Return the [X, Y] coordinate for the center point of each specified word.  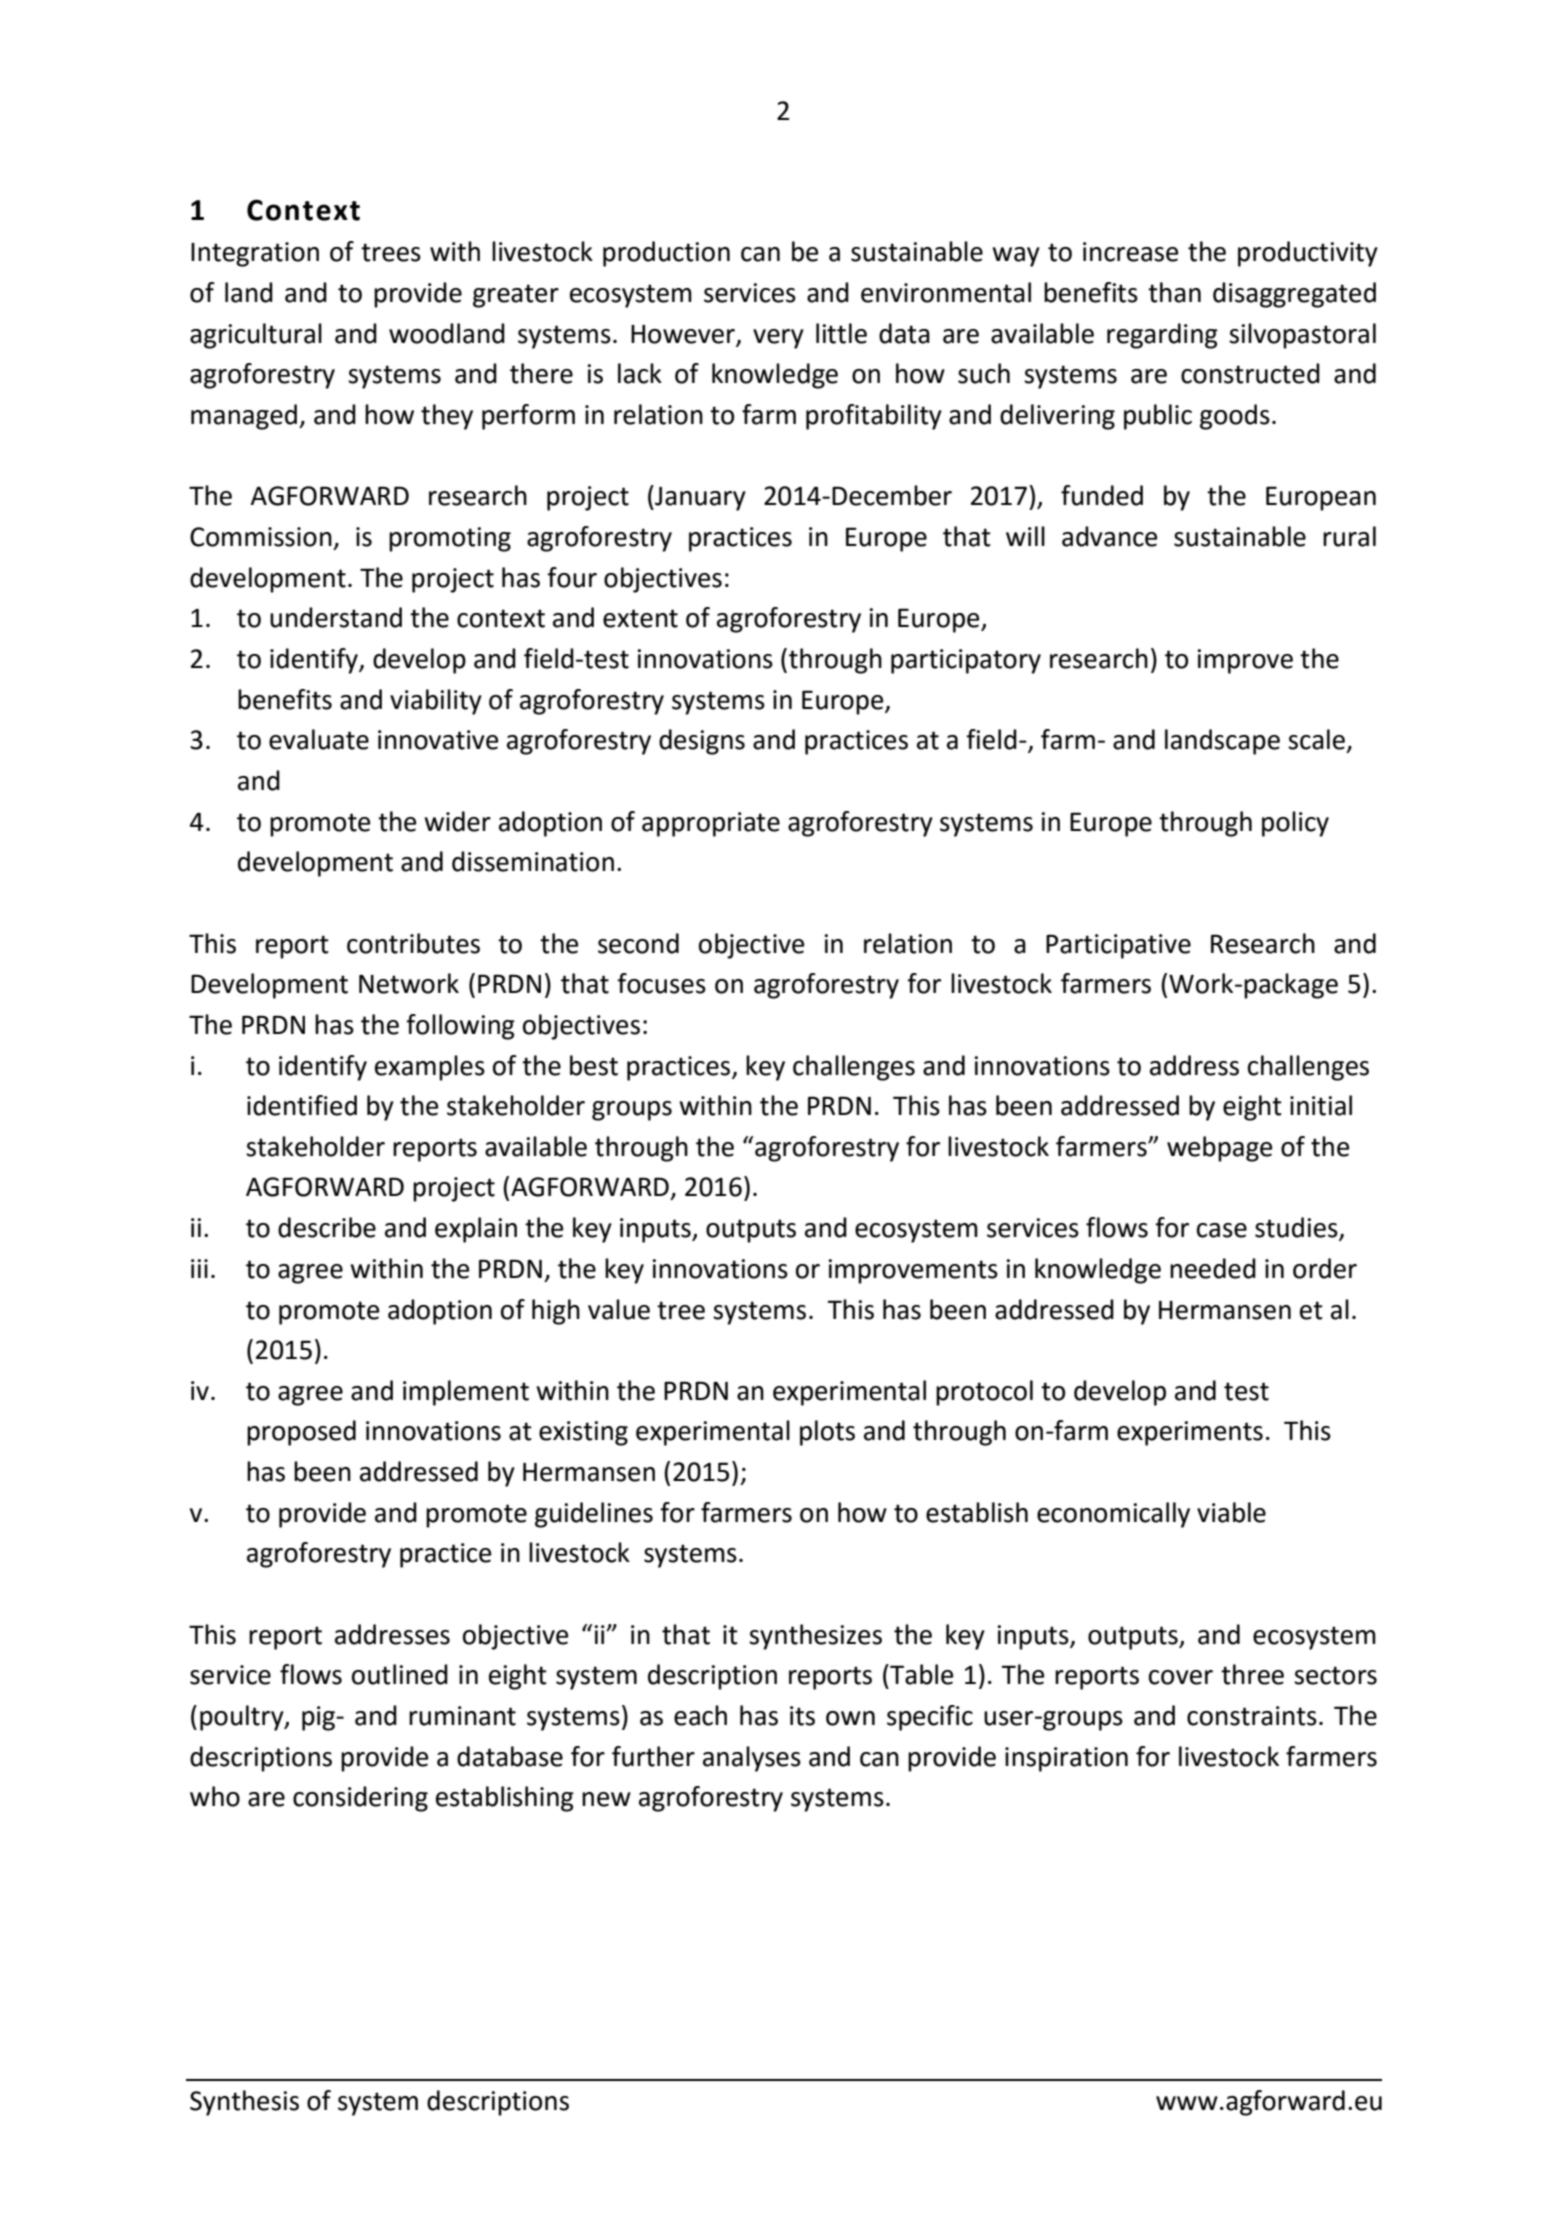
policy [1295, 824]
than [1174, 292]
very [778, 339]
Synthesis [244, 2103]
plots [827, 1433]
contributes [413, 943]
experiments [1190, 1433]
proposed [301, 1433]
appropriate [711, 824]
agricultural [256, 336]
